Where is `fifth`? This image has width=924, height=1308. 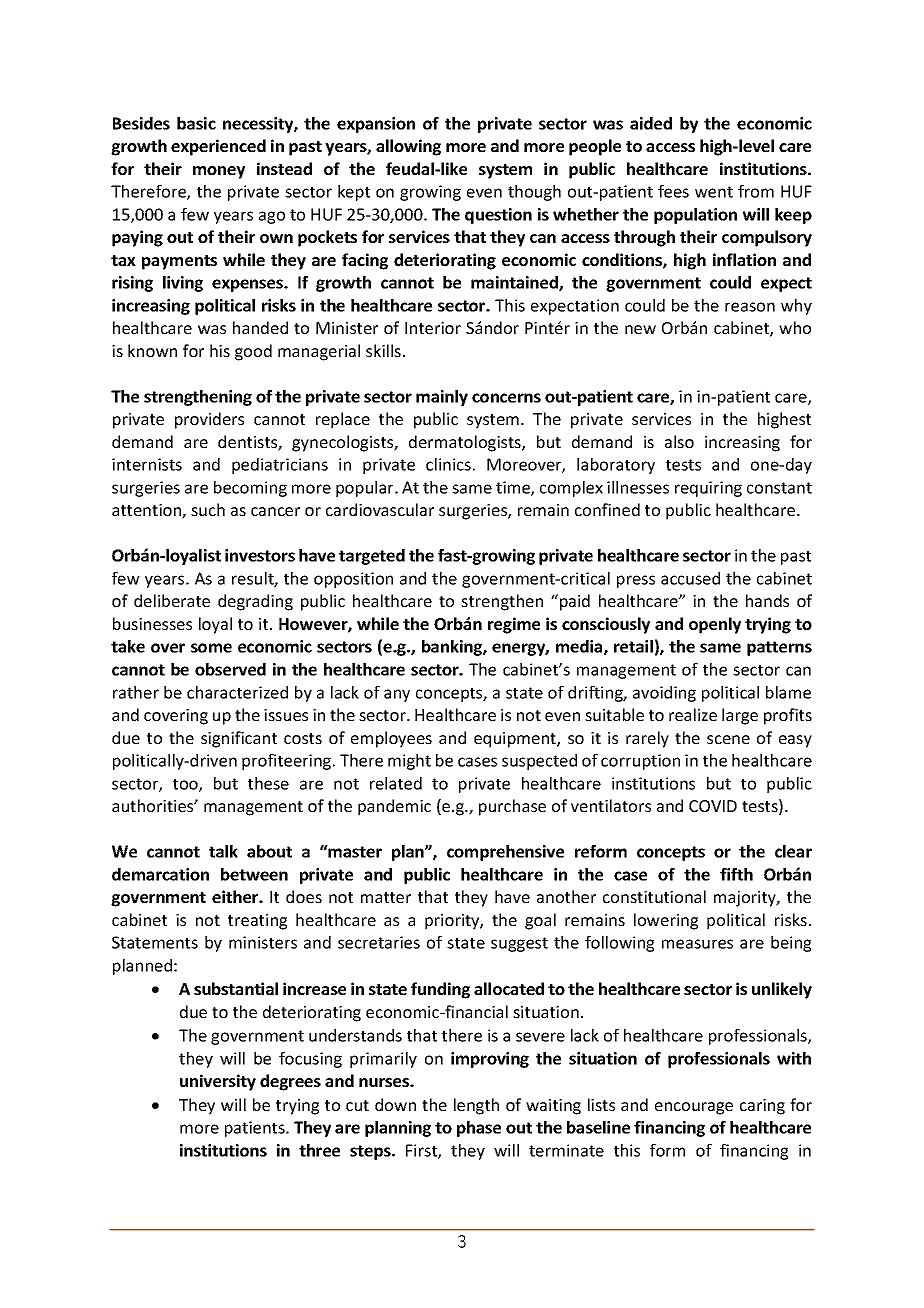 fifth is located at coordinates (736, 874).
